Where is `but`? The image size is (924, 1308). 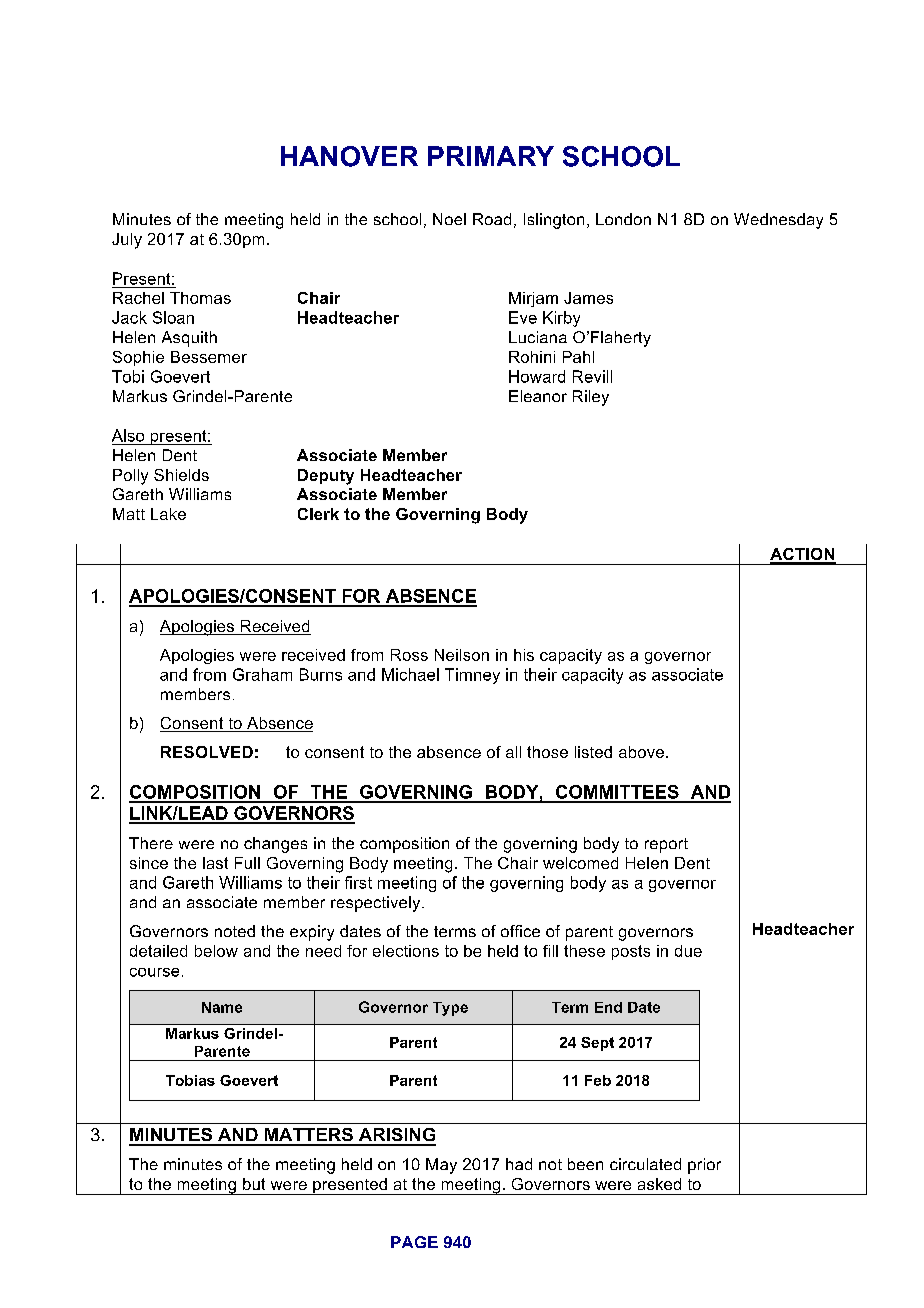
but is located at coordinates (254, 1184).
